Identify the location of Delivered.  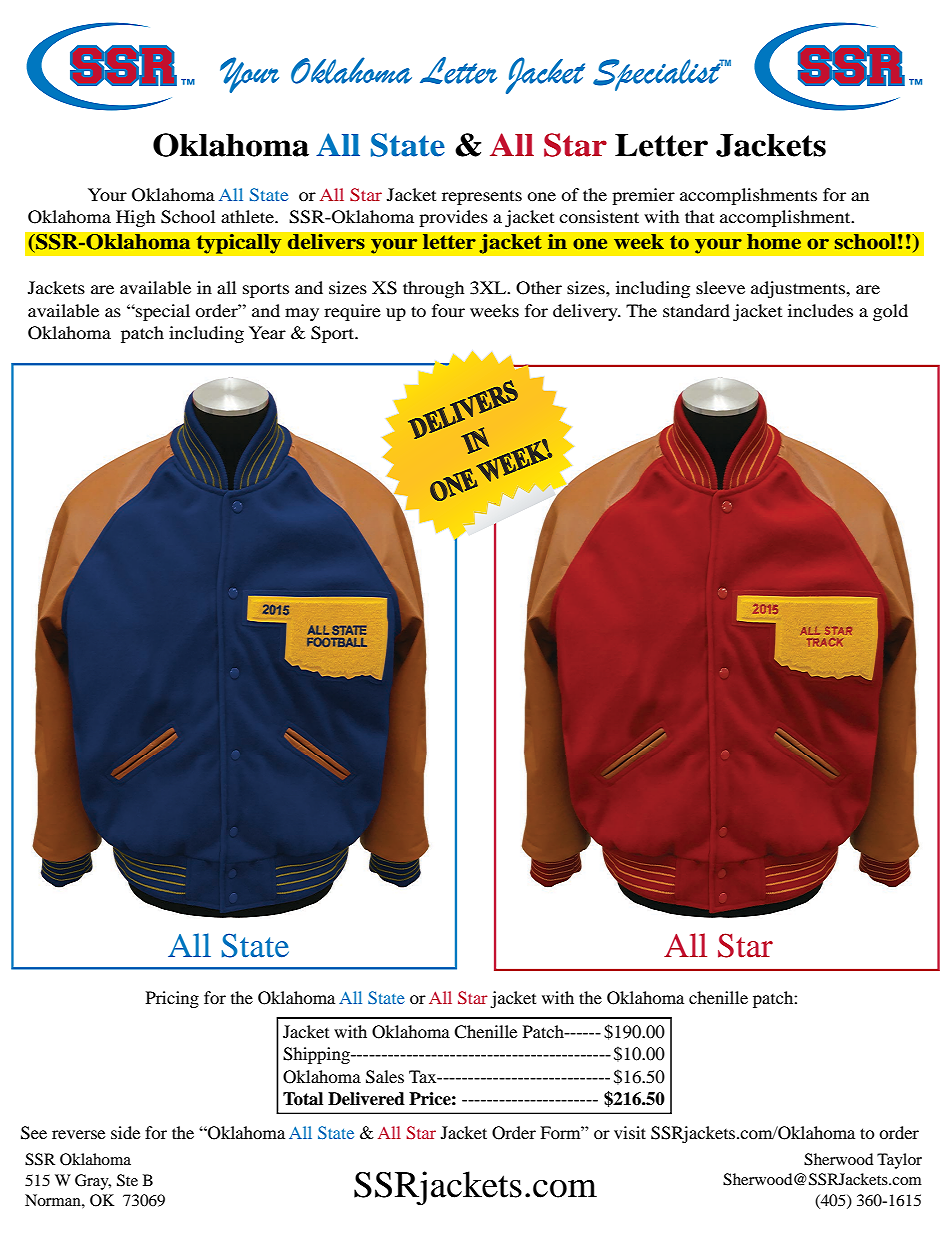
(366, 1099).
